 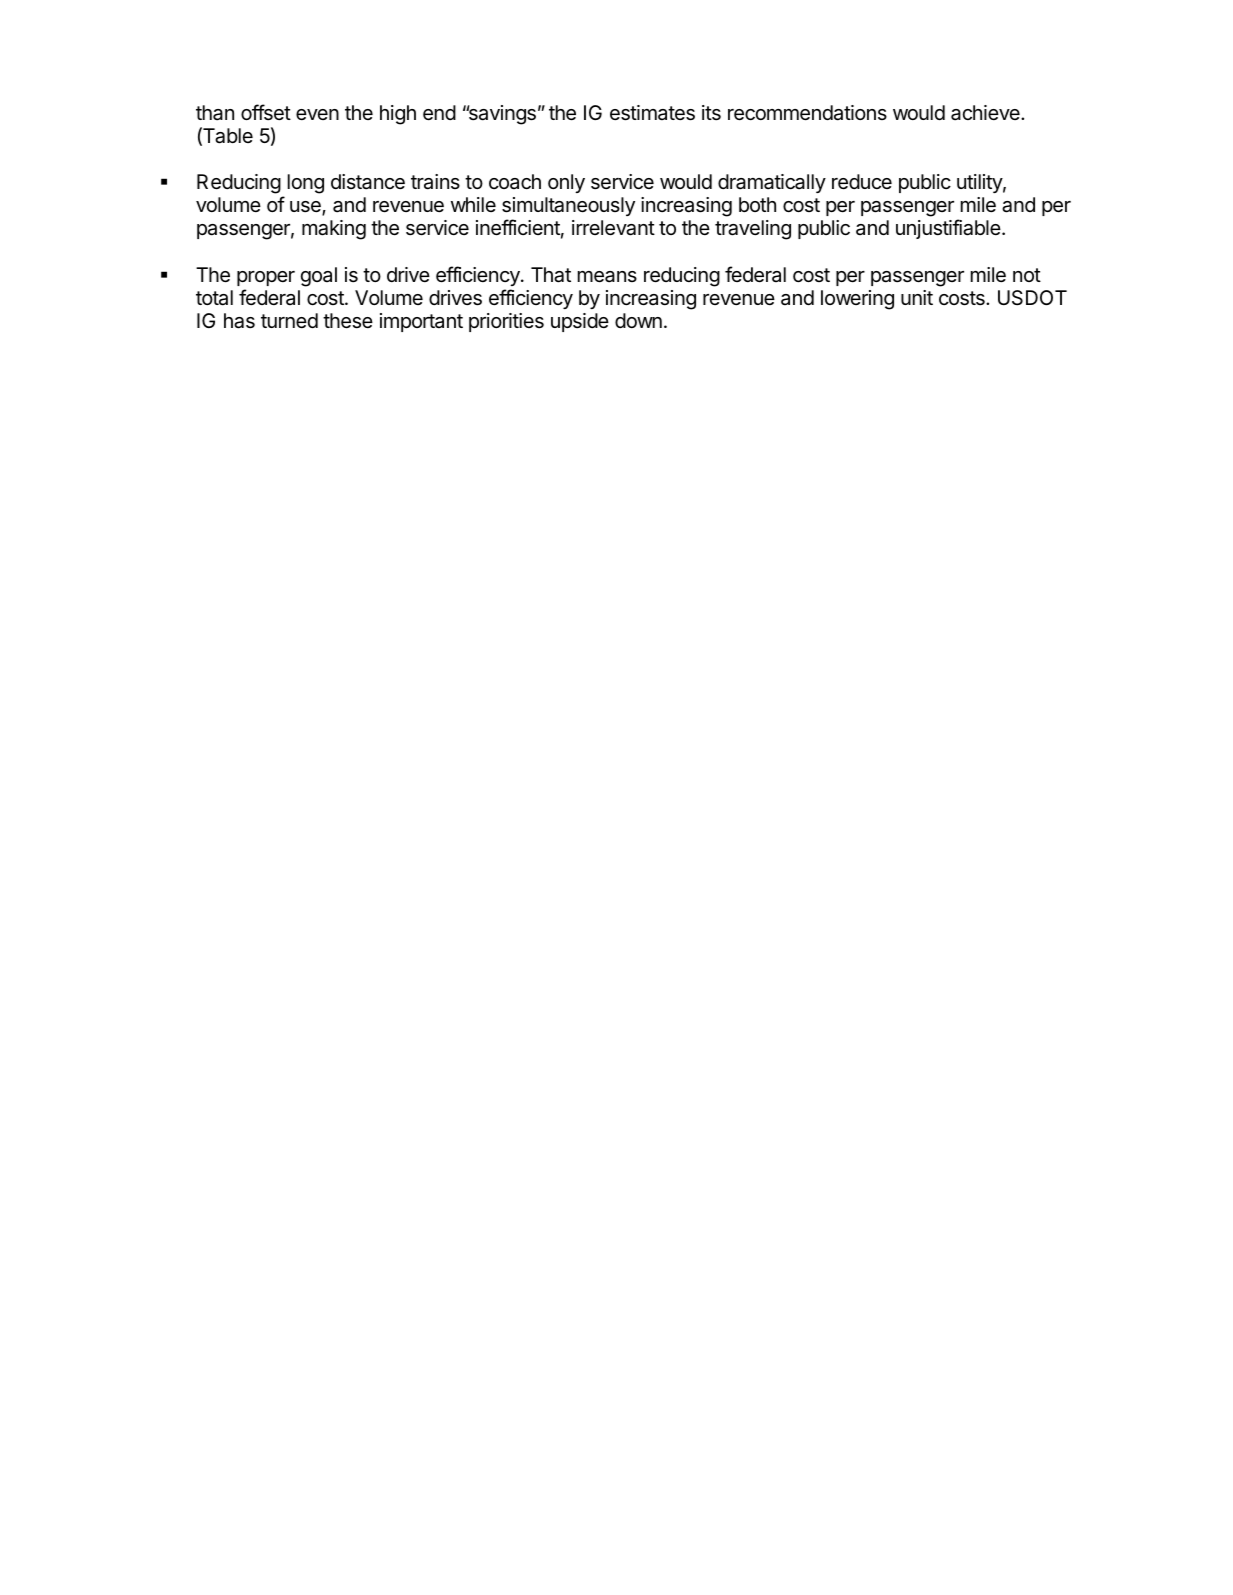 What do you see at coordinates (638, 320) in the image?
I see `down` at bounding box center [638, 320].
